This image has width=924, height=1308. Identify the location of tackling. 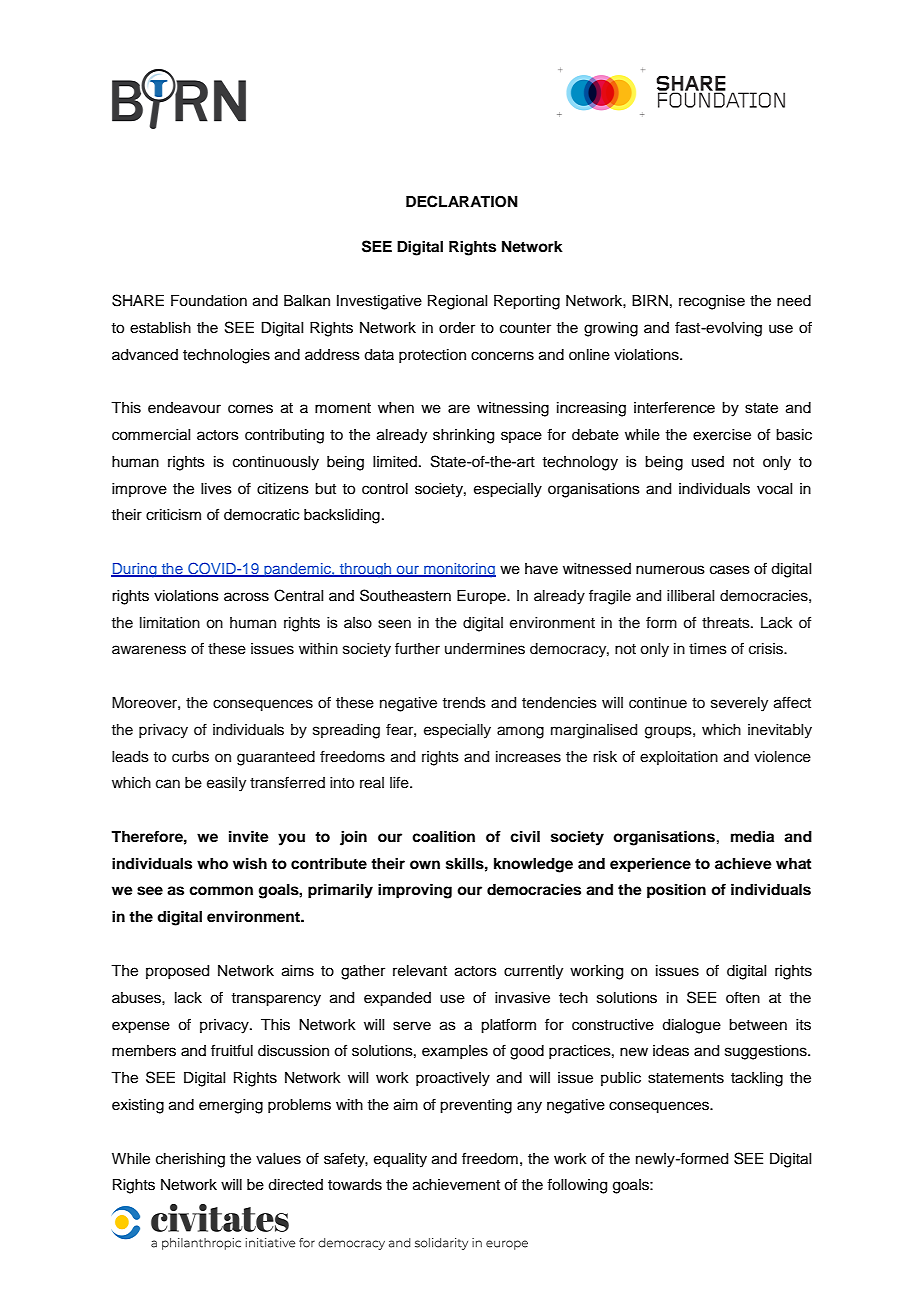
(757, 1079).
